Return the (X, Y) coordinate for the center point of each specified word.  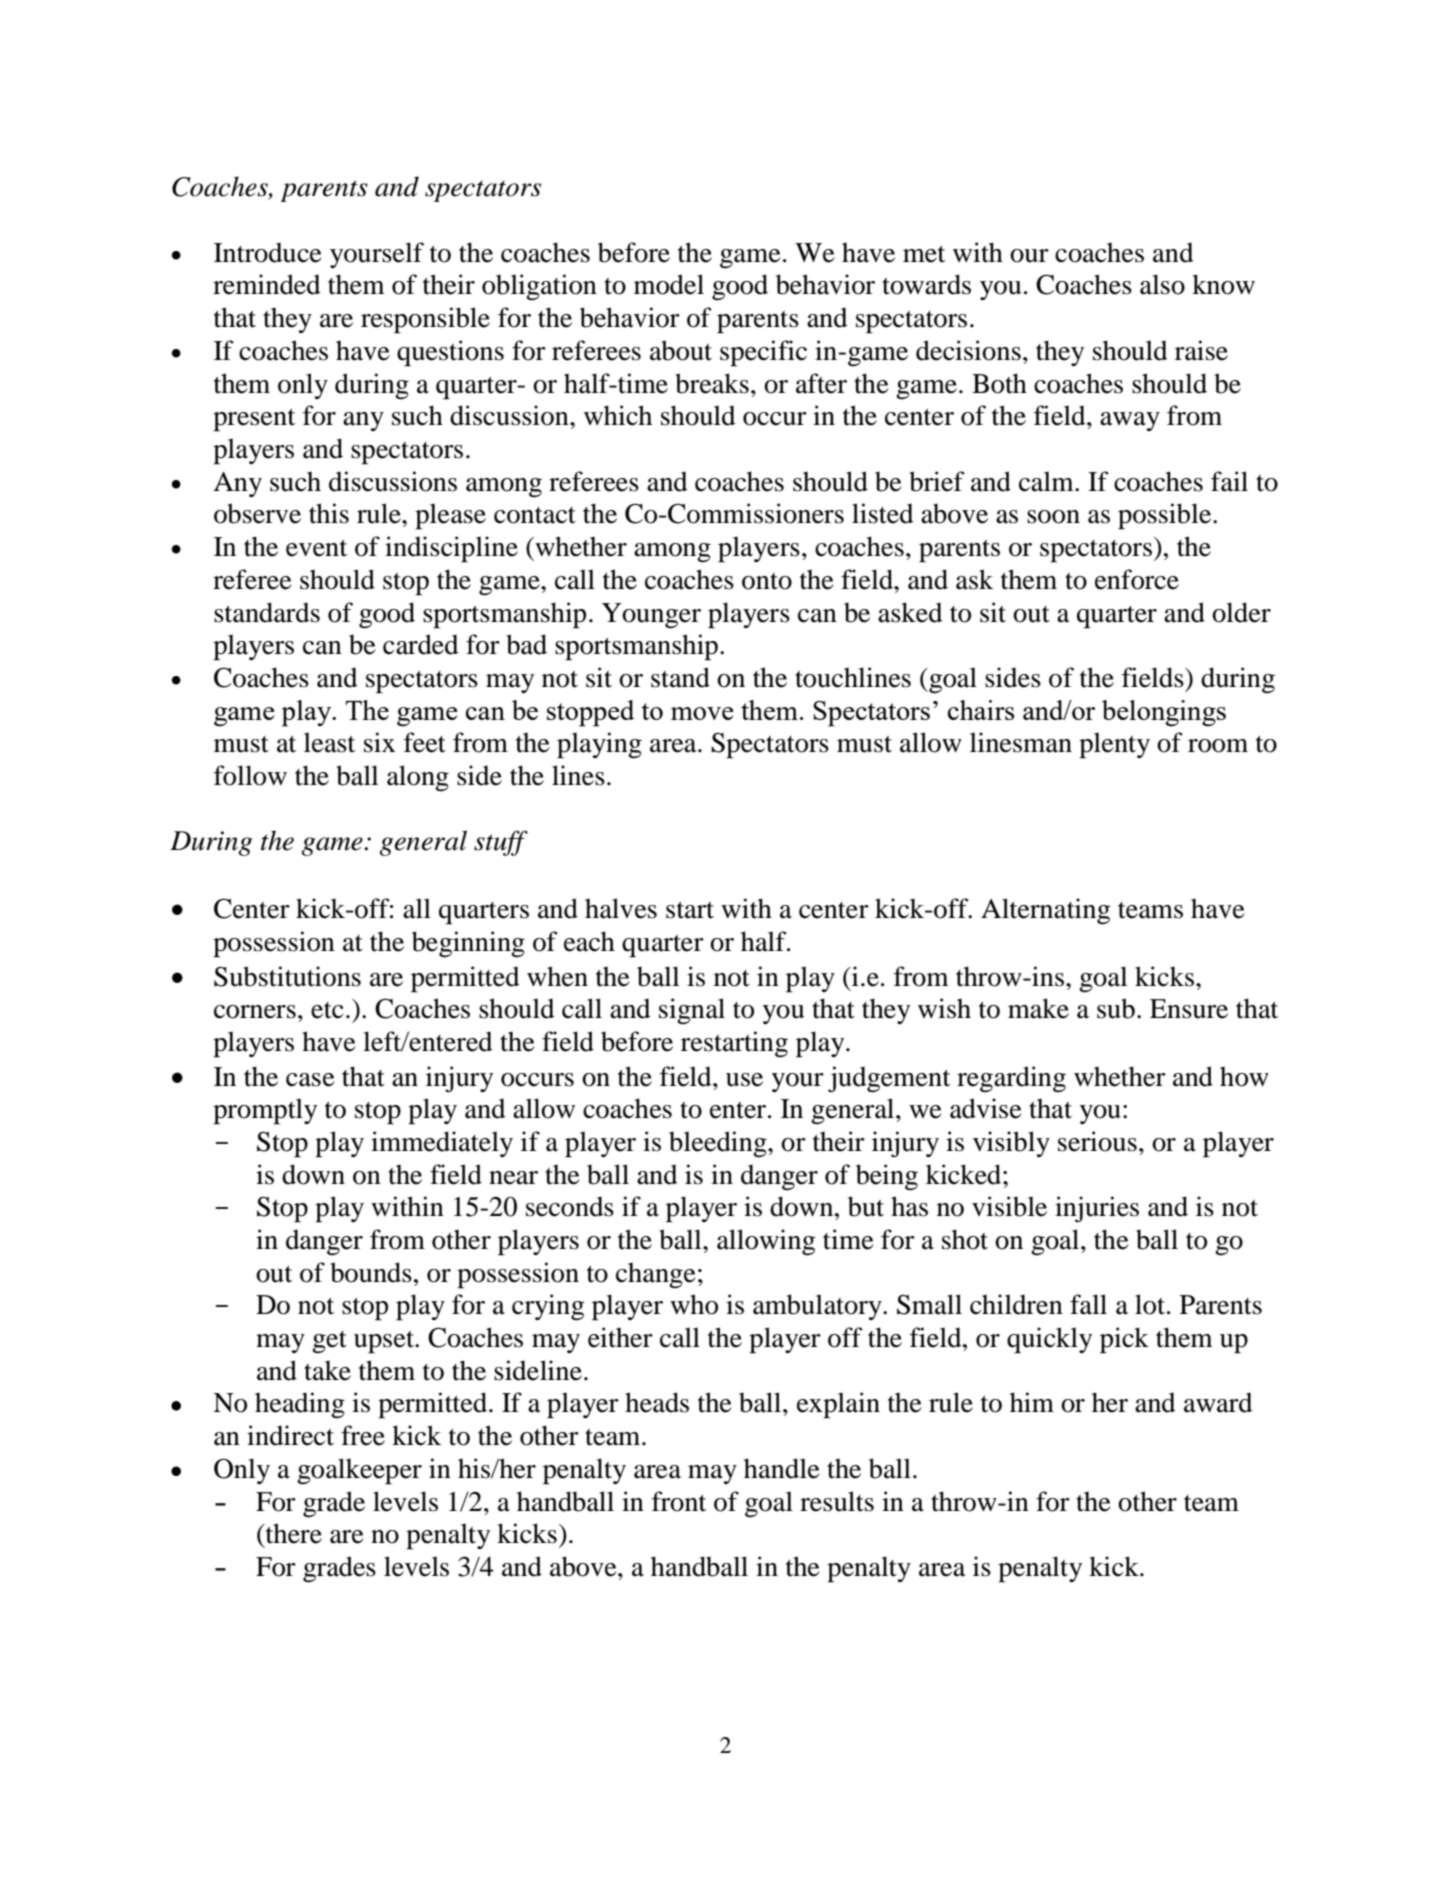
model (669, 284)
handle (782, 1468)
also (1162, 284)
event (316, 548)
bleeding (719, 1144)
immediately (442, 1144)
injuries (1097, 1209)
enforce (1137, 579)
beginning (468, 944)
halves (621, 908)
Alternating (1045, 911)
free (363, 1435)
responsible (425, 320)
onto (767, 581)
